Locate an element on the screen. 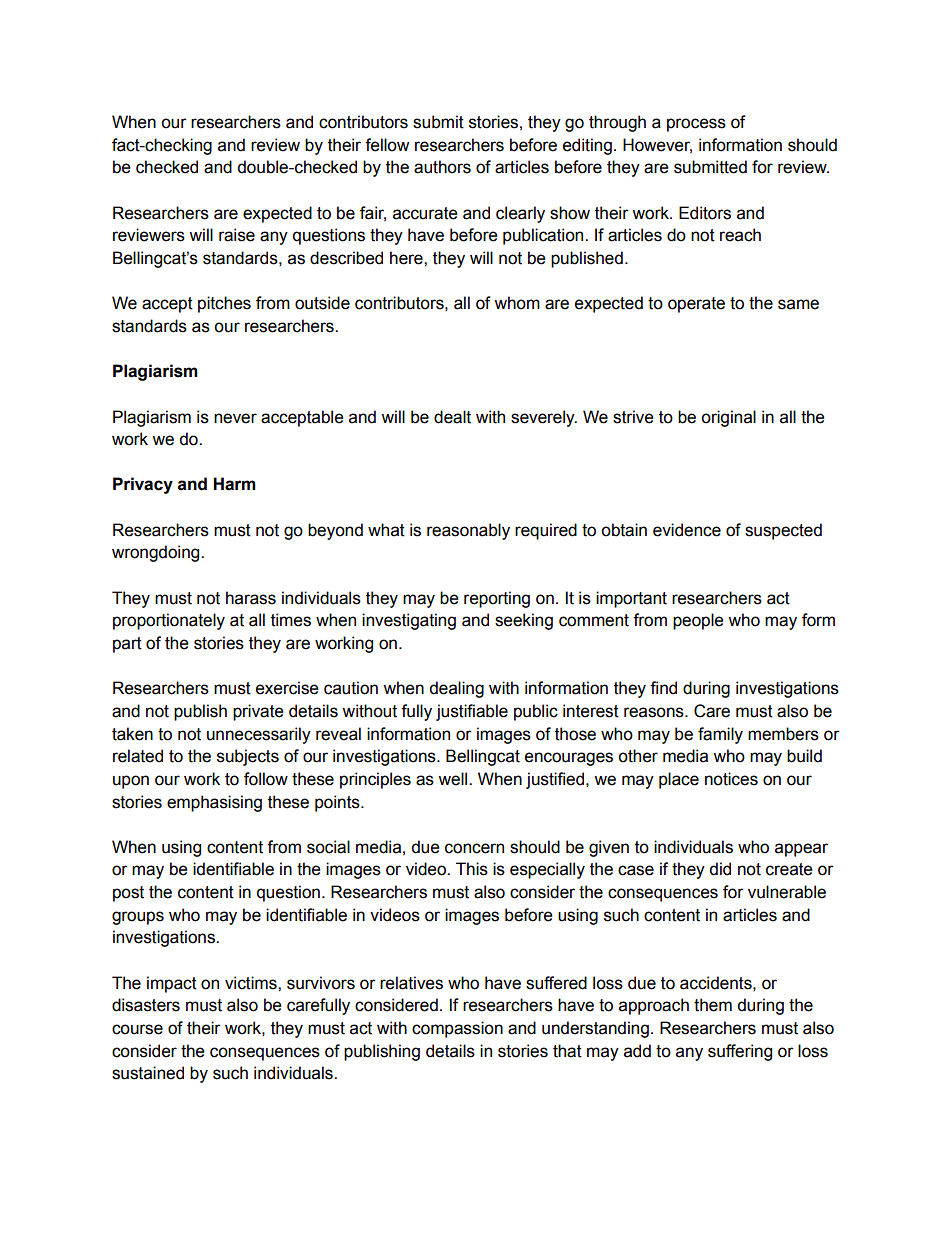  compassion is located at coordinates (457, 1029).
